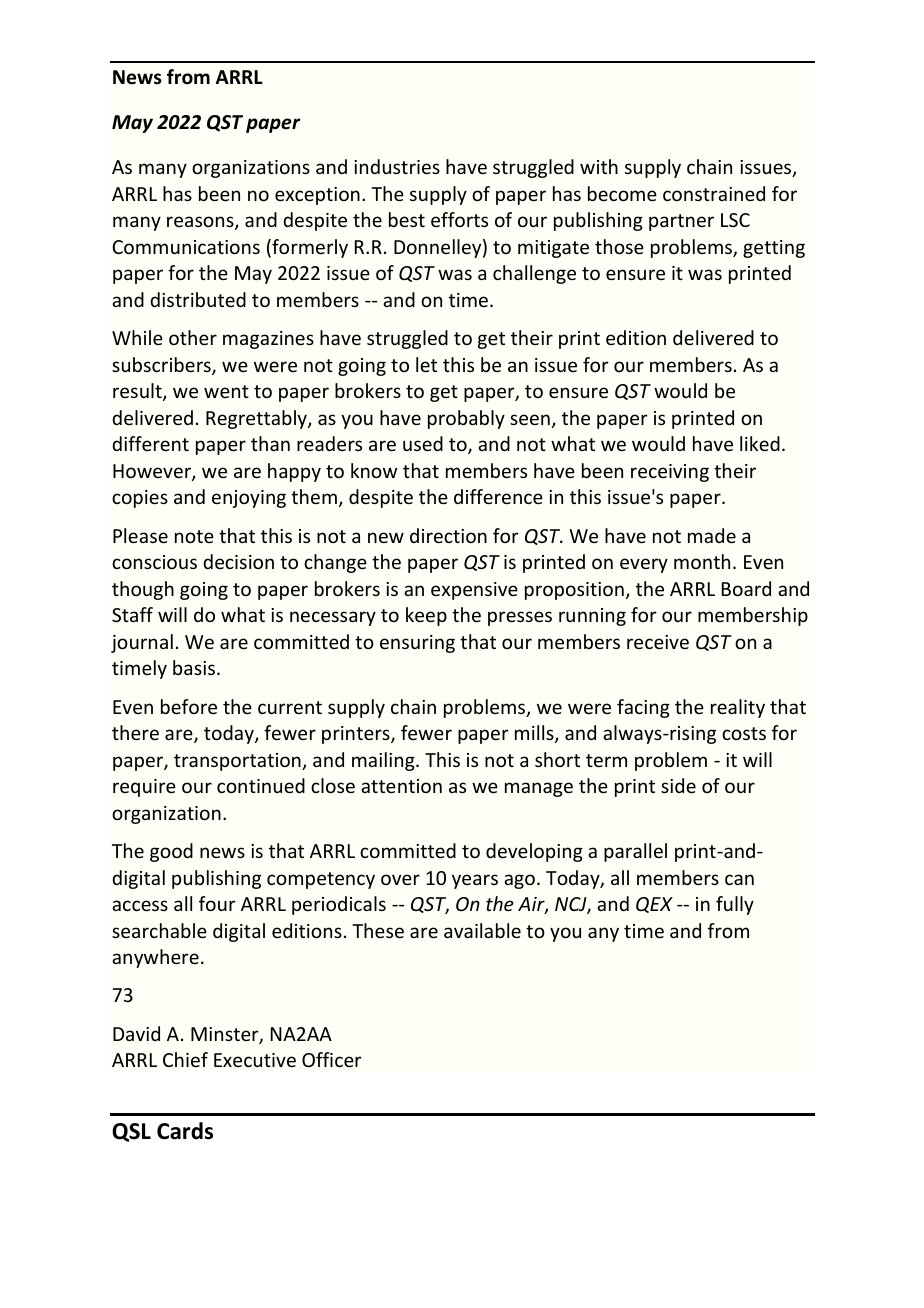 Image resolution: width=924 pixels, height=1308 pixels. I want to click on Officer, so click(332, 1059).
